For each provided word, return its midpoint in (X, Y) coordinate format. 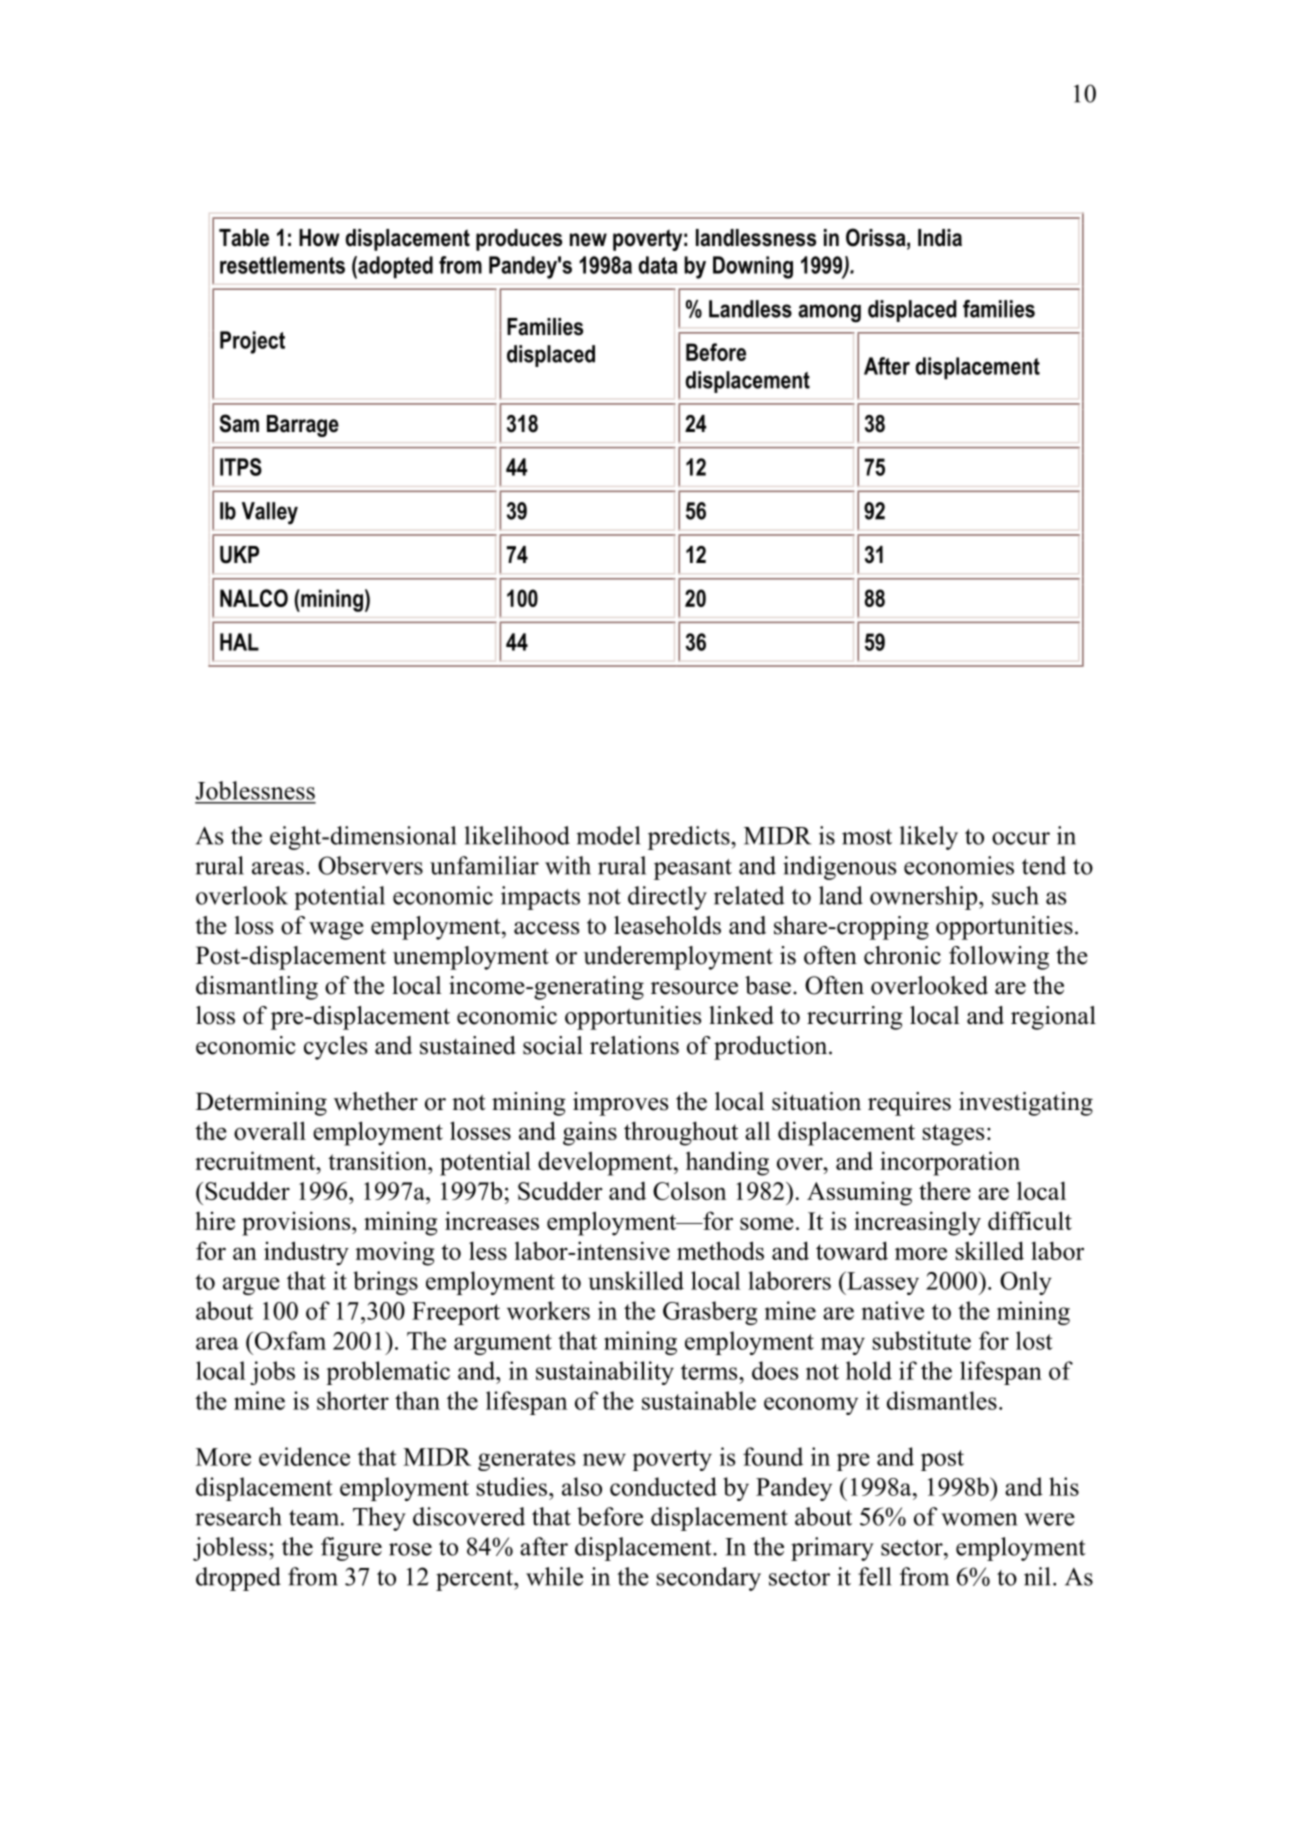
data (658, 265)
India (940, 238)
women (979, 1519)
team (315, 1518)
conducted (663, 1486)
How (319, 238)
